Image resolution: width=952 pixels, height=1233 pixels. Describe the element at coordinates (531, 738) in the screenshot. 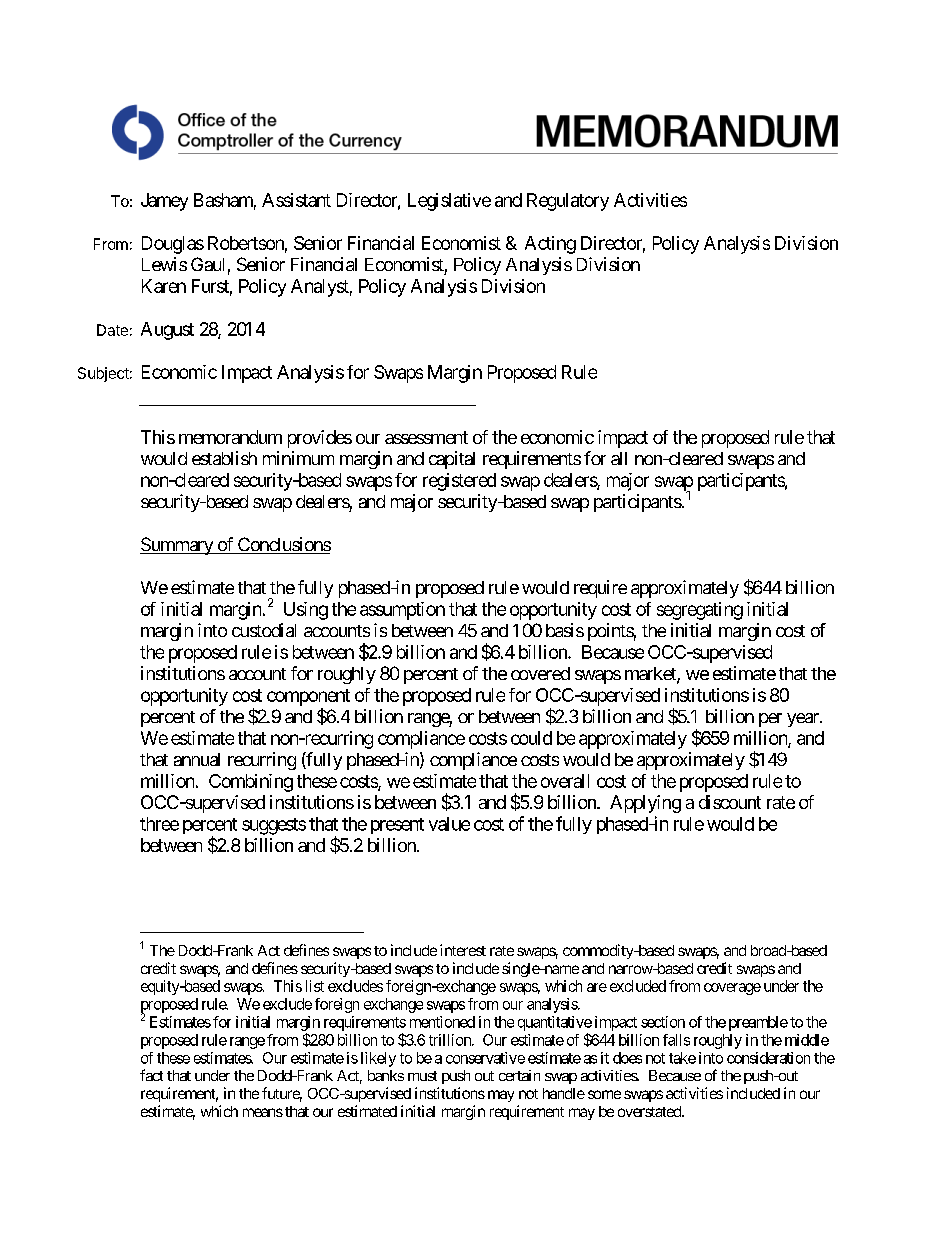

I see `could` at that location.
